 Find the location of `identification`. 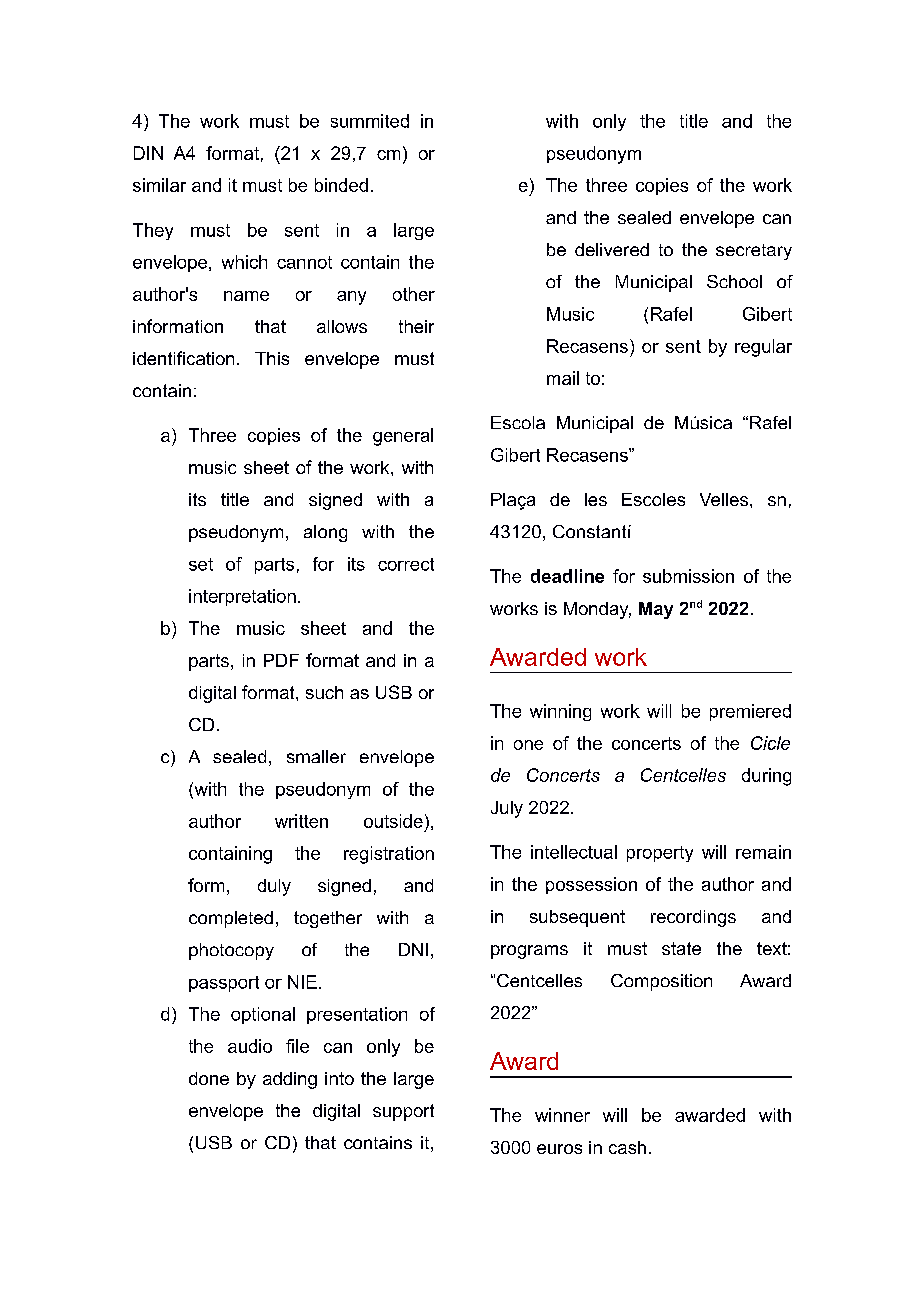

identification is located at coordinates (183, 358).
